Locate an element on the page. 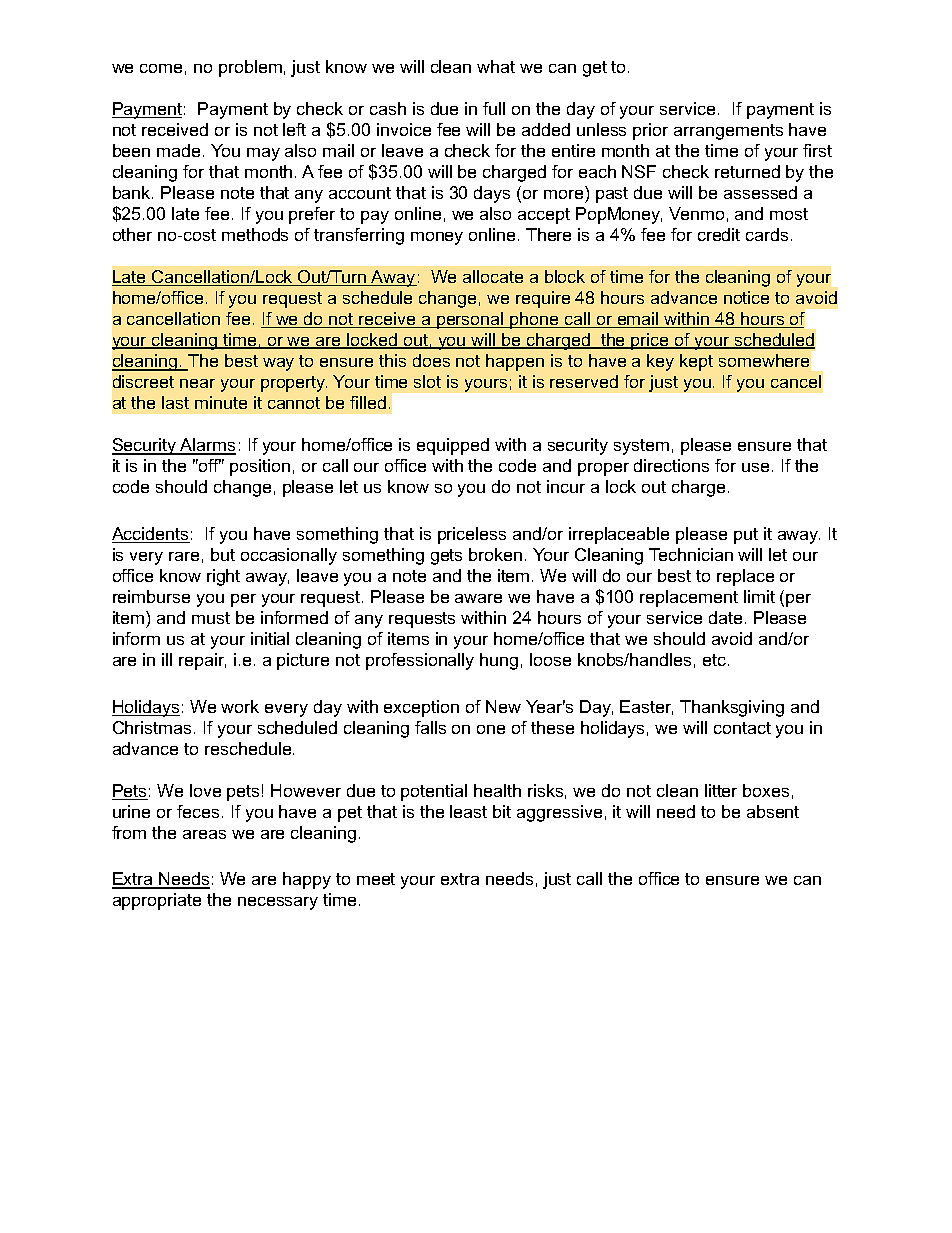 The image size is (952, 1233). repair is located at coordinates (202, 661).
